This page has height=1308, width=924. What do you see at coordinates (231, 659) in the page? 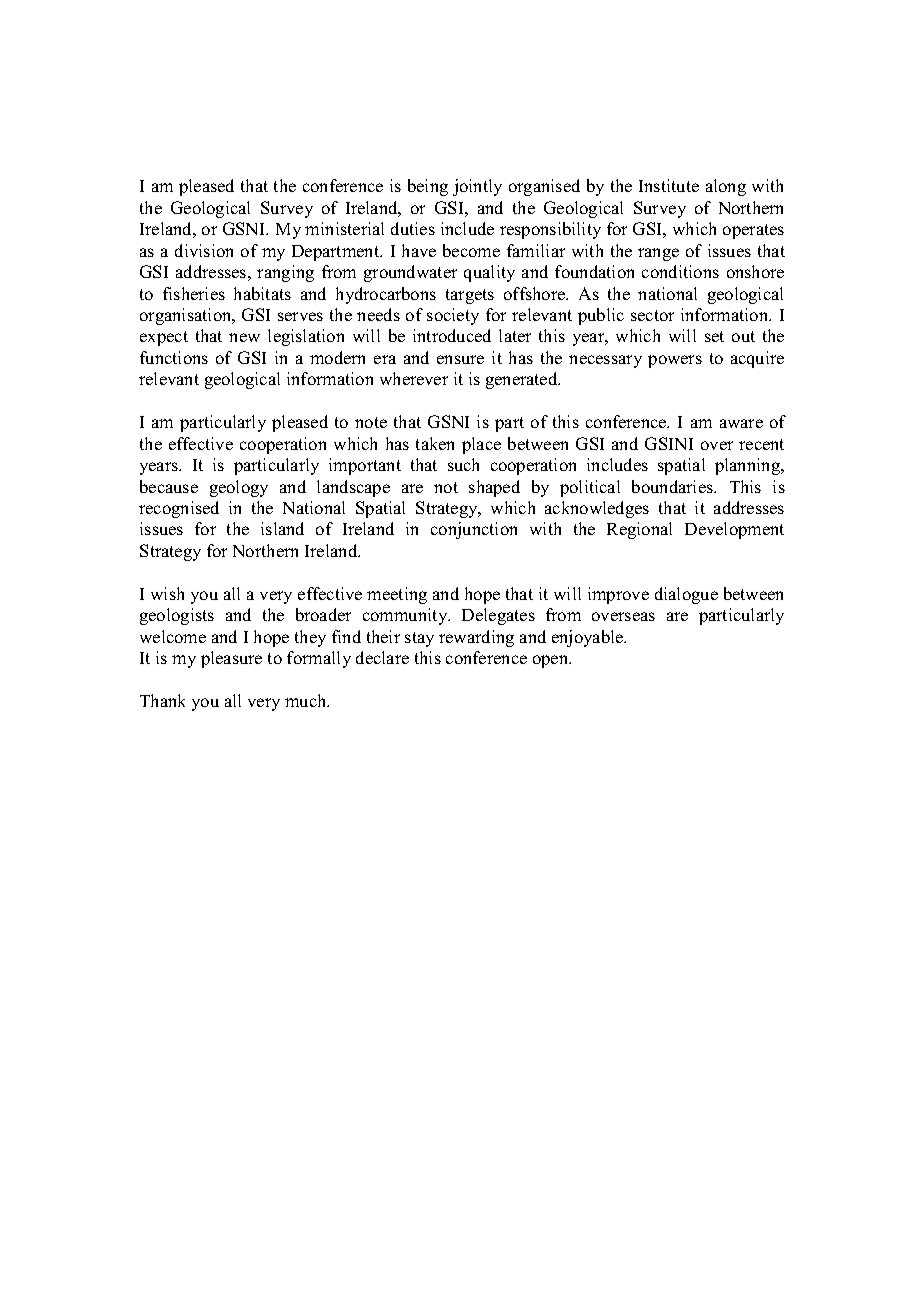
I see `pleasure` at bounding box center [231, 659].
